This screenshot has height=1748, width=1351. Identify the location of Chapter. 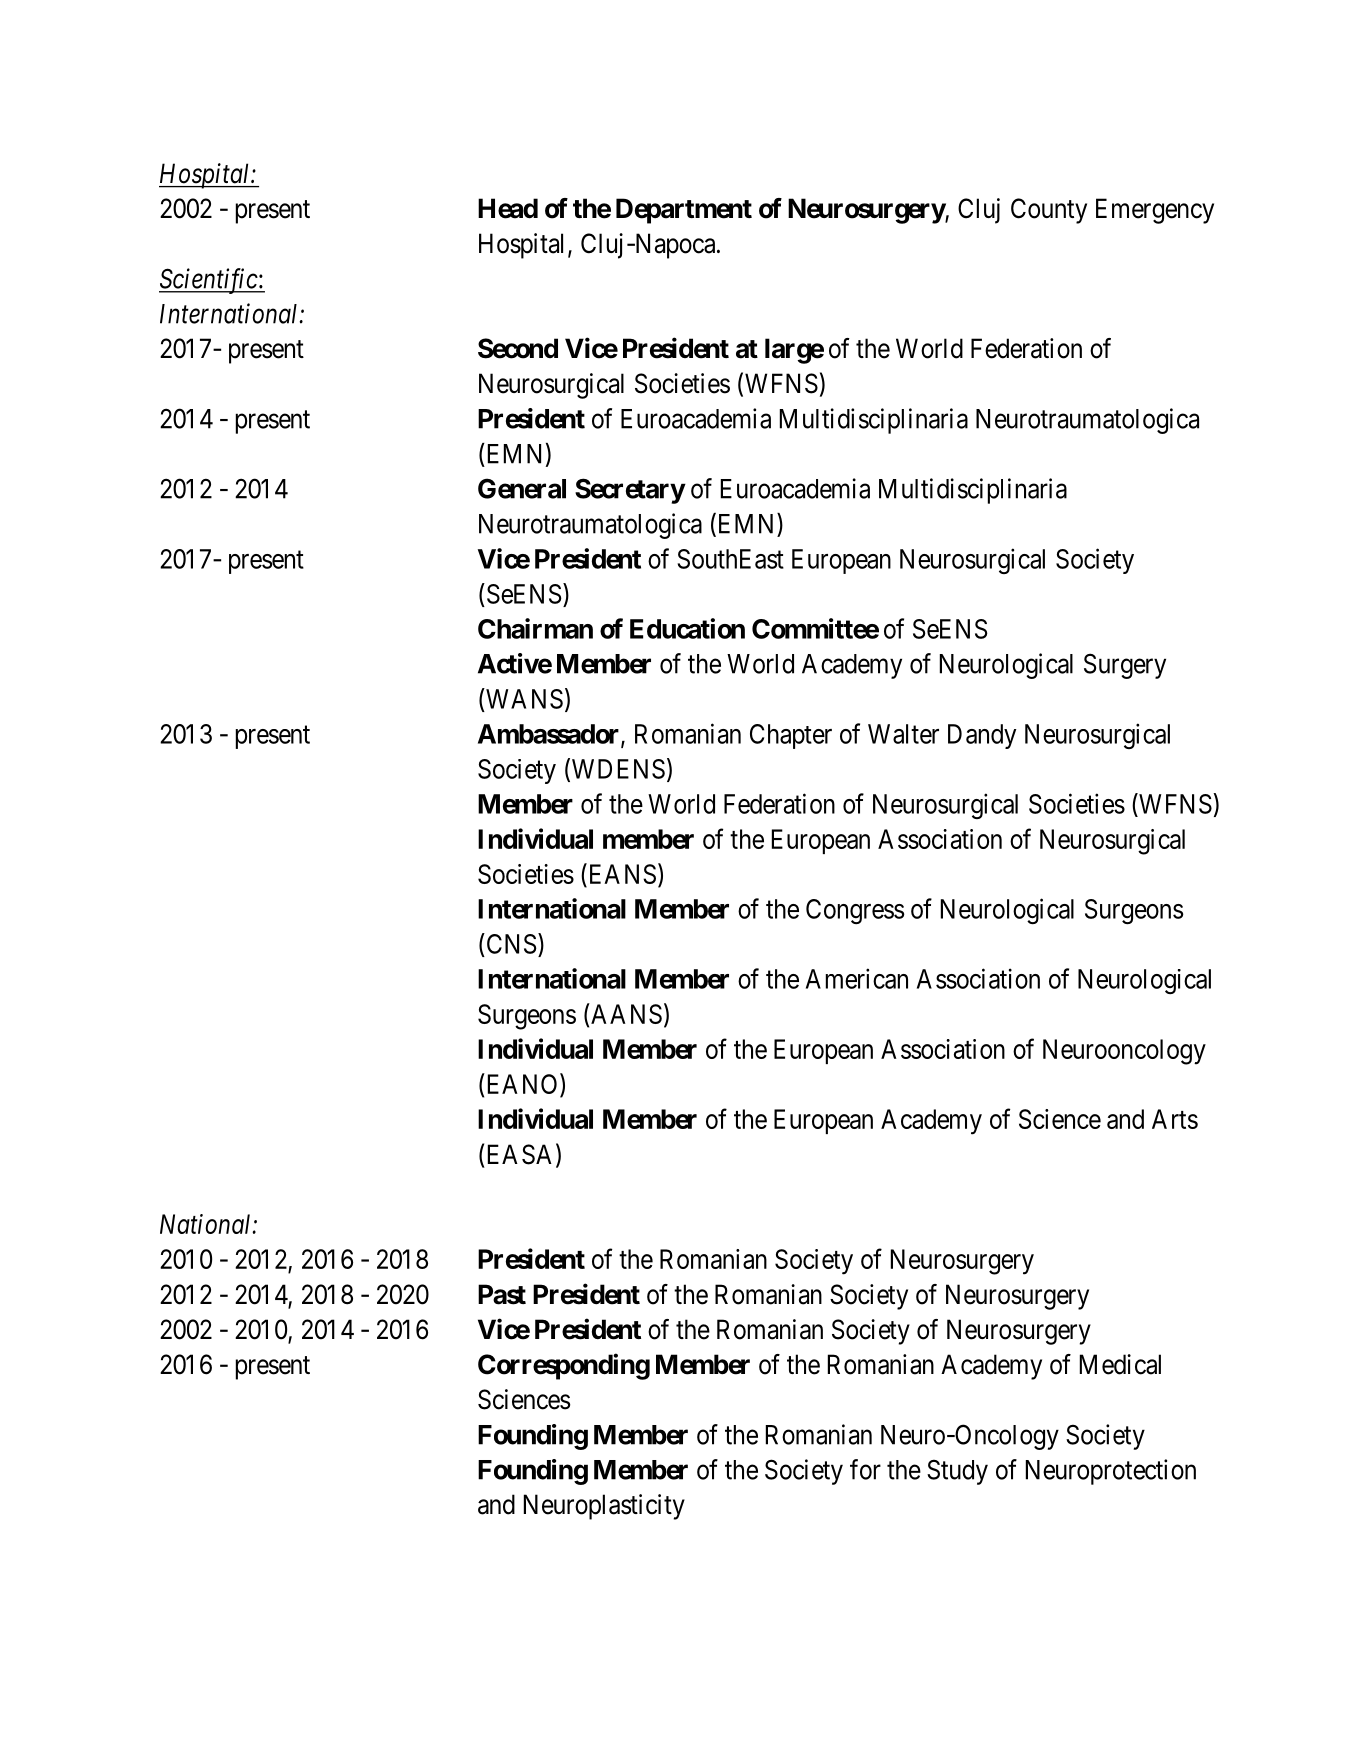
(791, 736).
